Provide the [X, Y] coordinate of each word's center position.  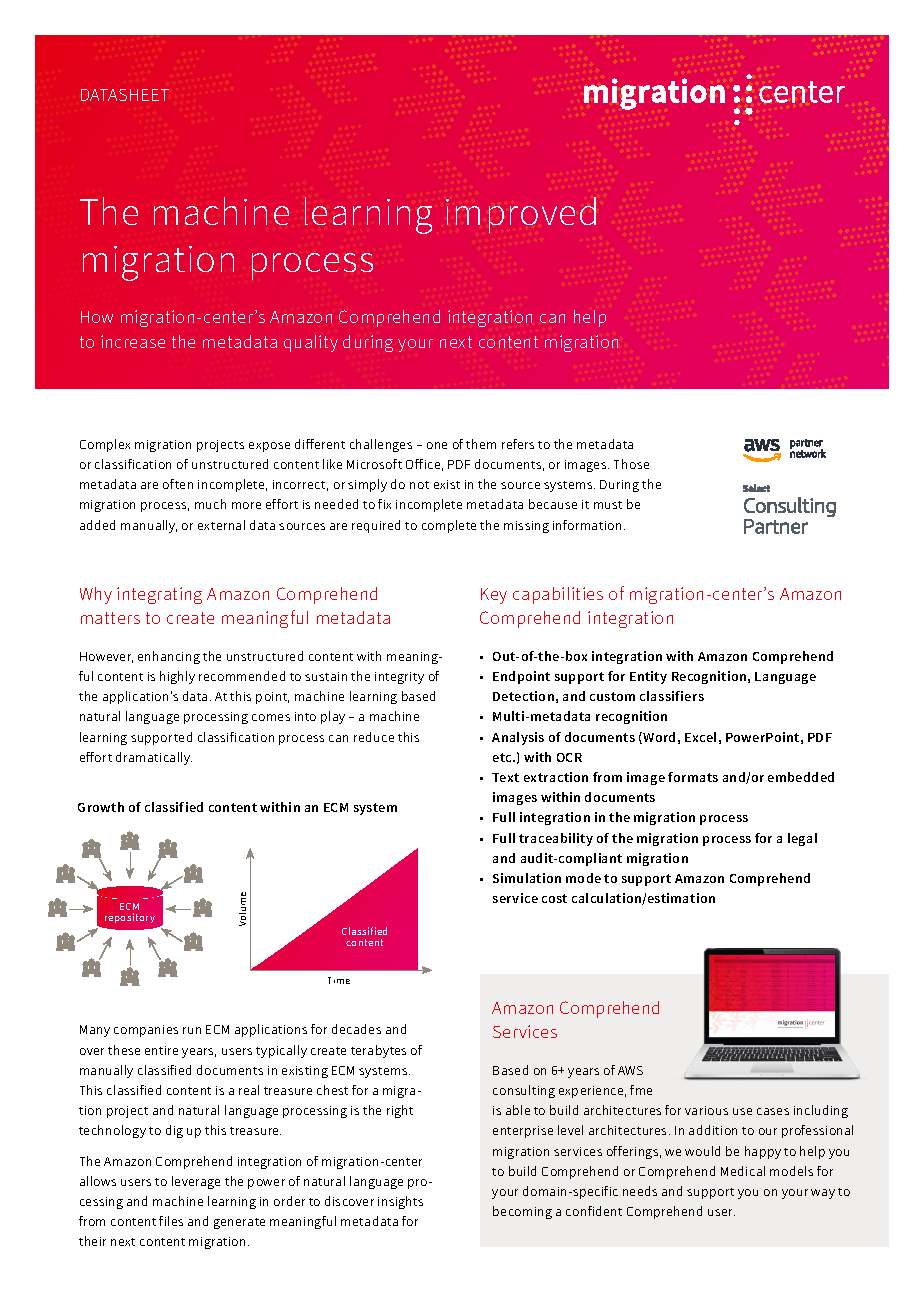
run [192, 1030]
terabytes [378, 1051]
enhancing [169, 657]
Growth [101, 807]
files [171, 1221]
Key [494, 596]
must [608, 505]
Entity [648, 677]
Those [631, 464]
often [178, 484]
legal [802, 839]
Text [505, 777]
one [437, 445]
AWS [630, 1070]
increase [133, 341]
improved [521, 215]
